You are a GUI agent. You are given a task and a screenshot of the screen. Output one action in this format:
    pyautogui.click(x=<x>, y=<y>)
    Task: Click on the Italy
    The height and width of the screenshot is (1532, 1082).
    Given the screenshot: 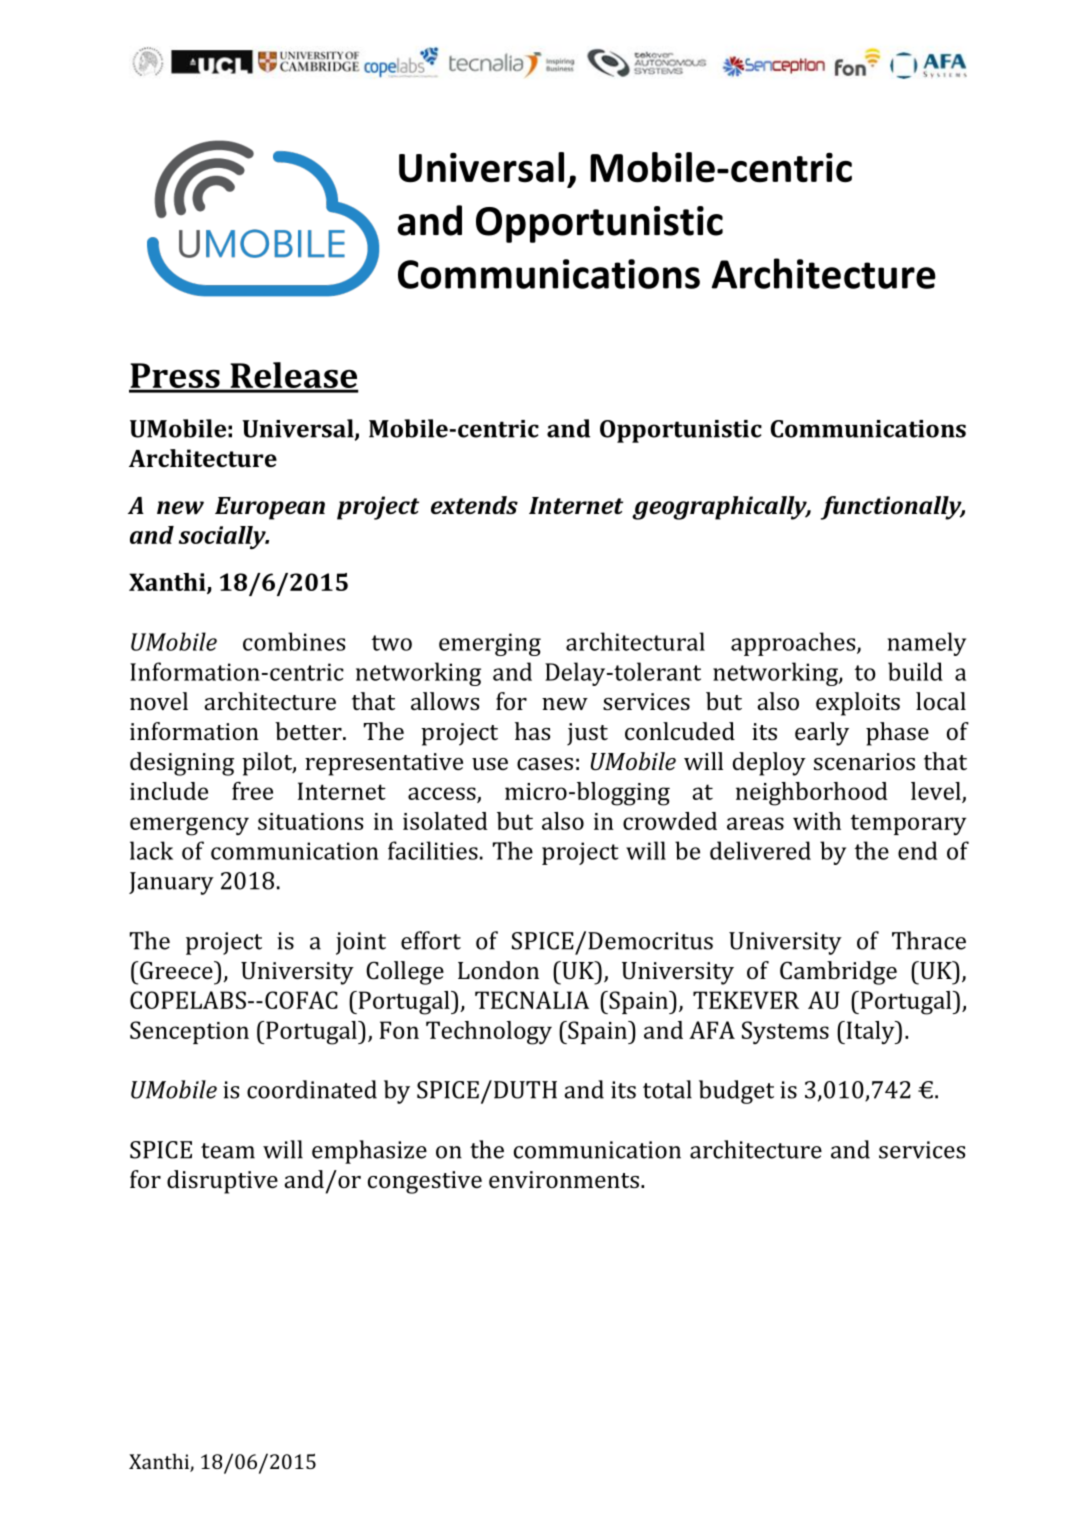 What is the action you would take?
    pyautogui.click(x=870, y=1032)
